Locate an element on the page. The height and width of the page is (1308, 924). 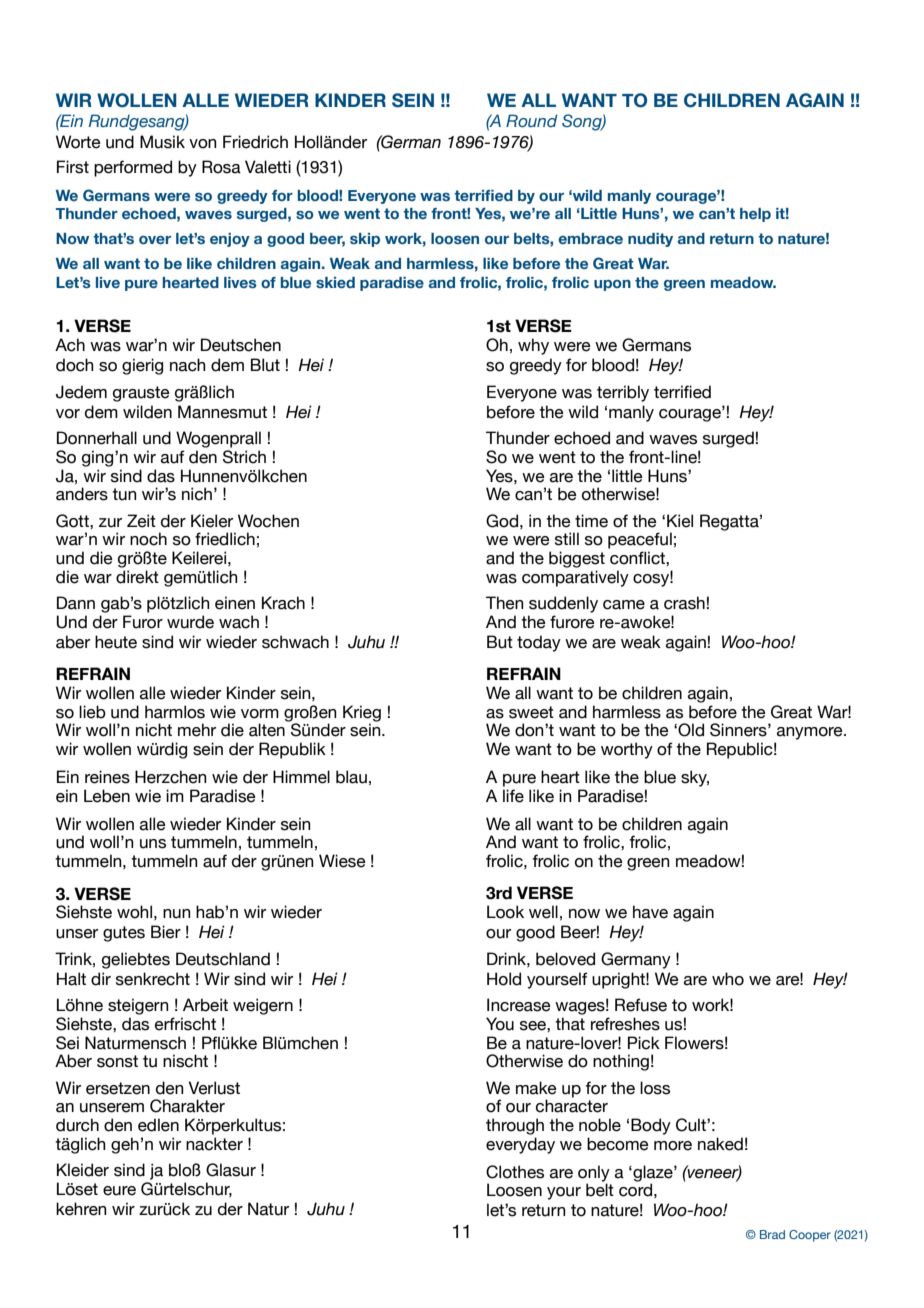
Round is located at coordinates (532, 121).
